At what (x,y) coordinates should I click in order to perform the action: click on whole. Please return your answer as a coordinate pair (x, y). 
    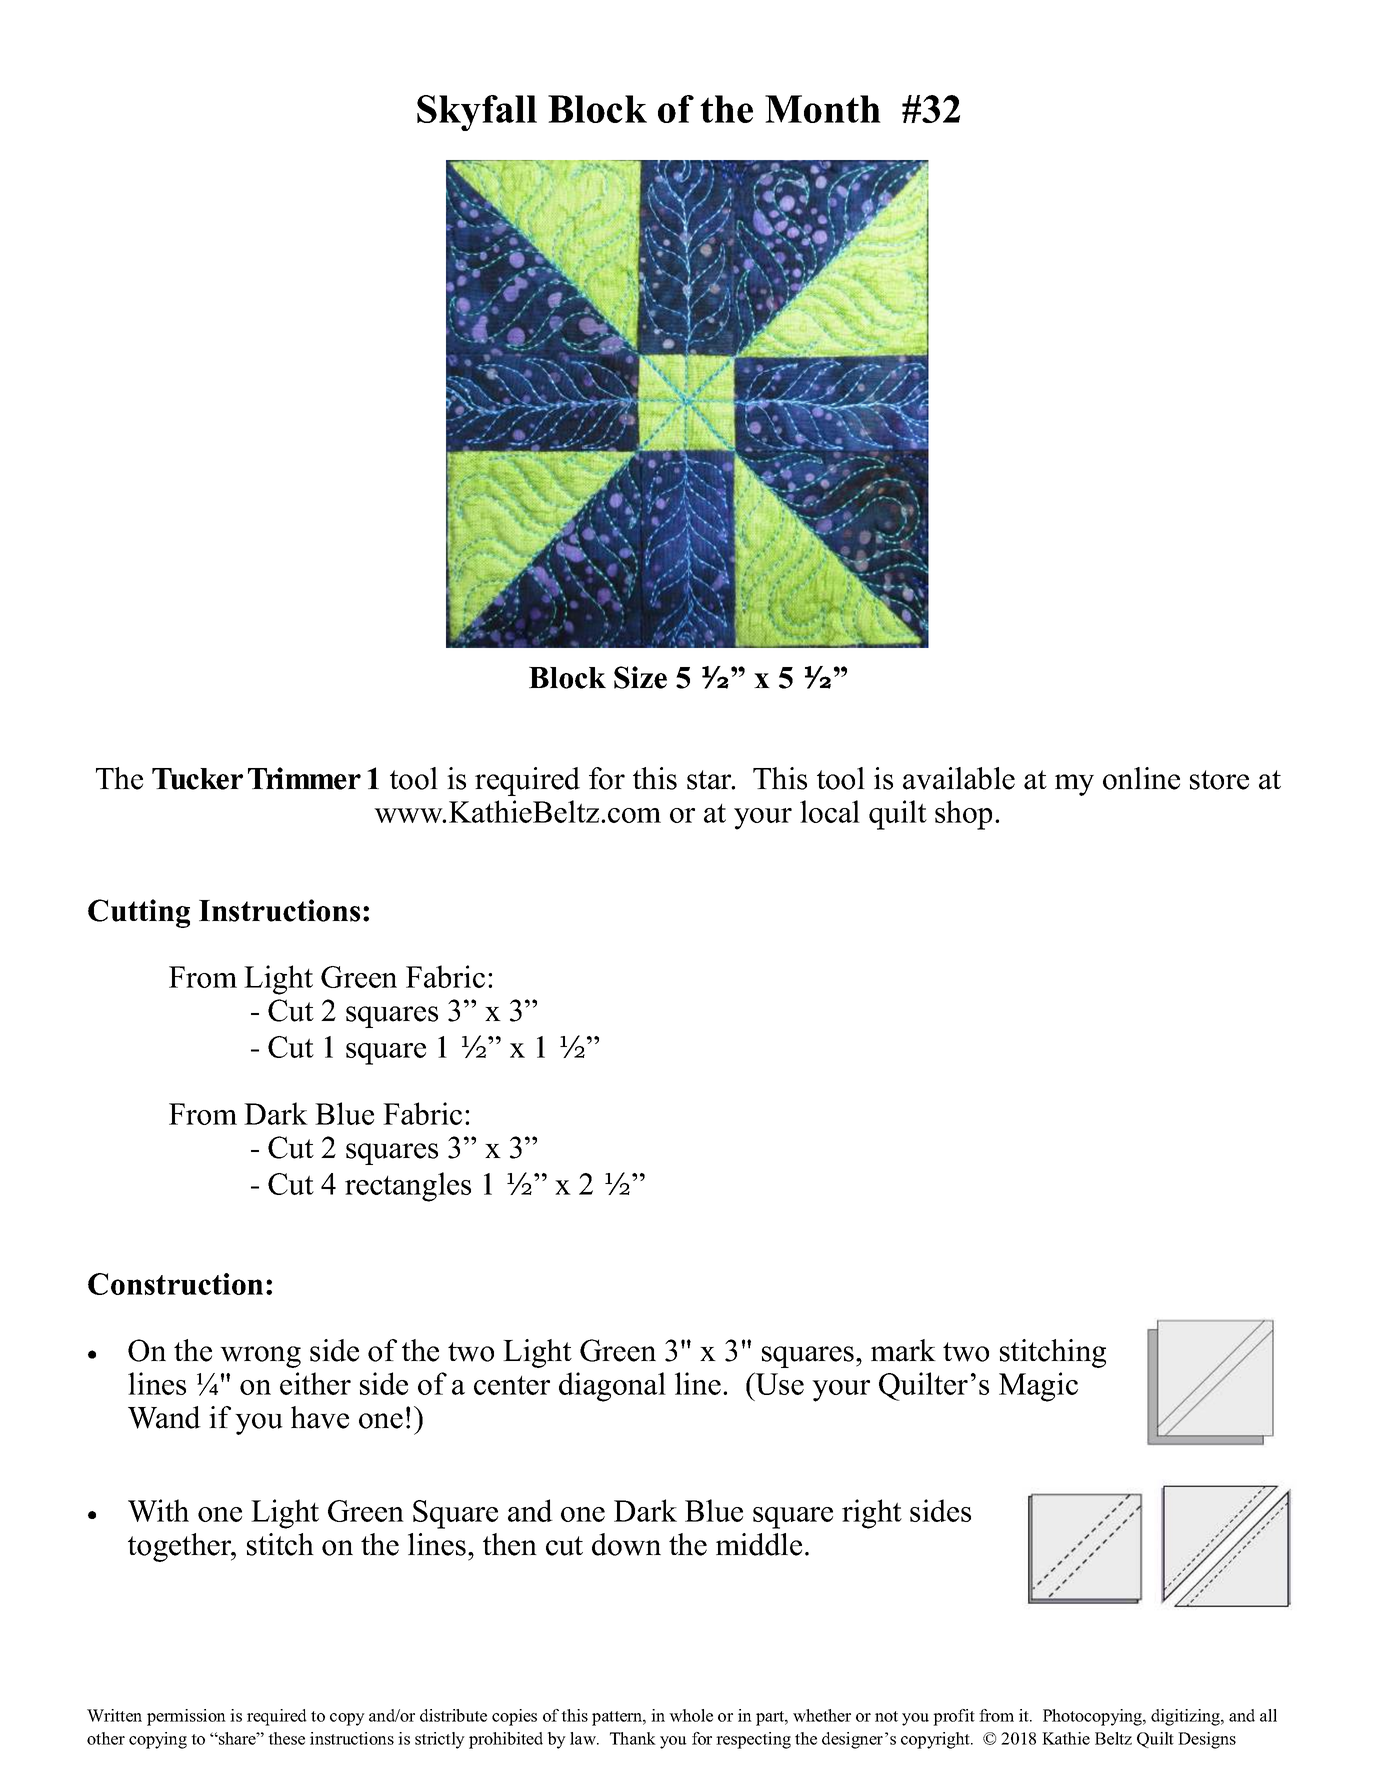
    Looking at the image, I should click on (691, 1715).
